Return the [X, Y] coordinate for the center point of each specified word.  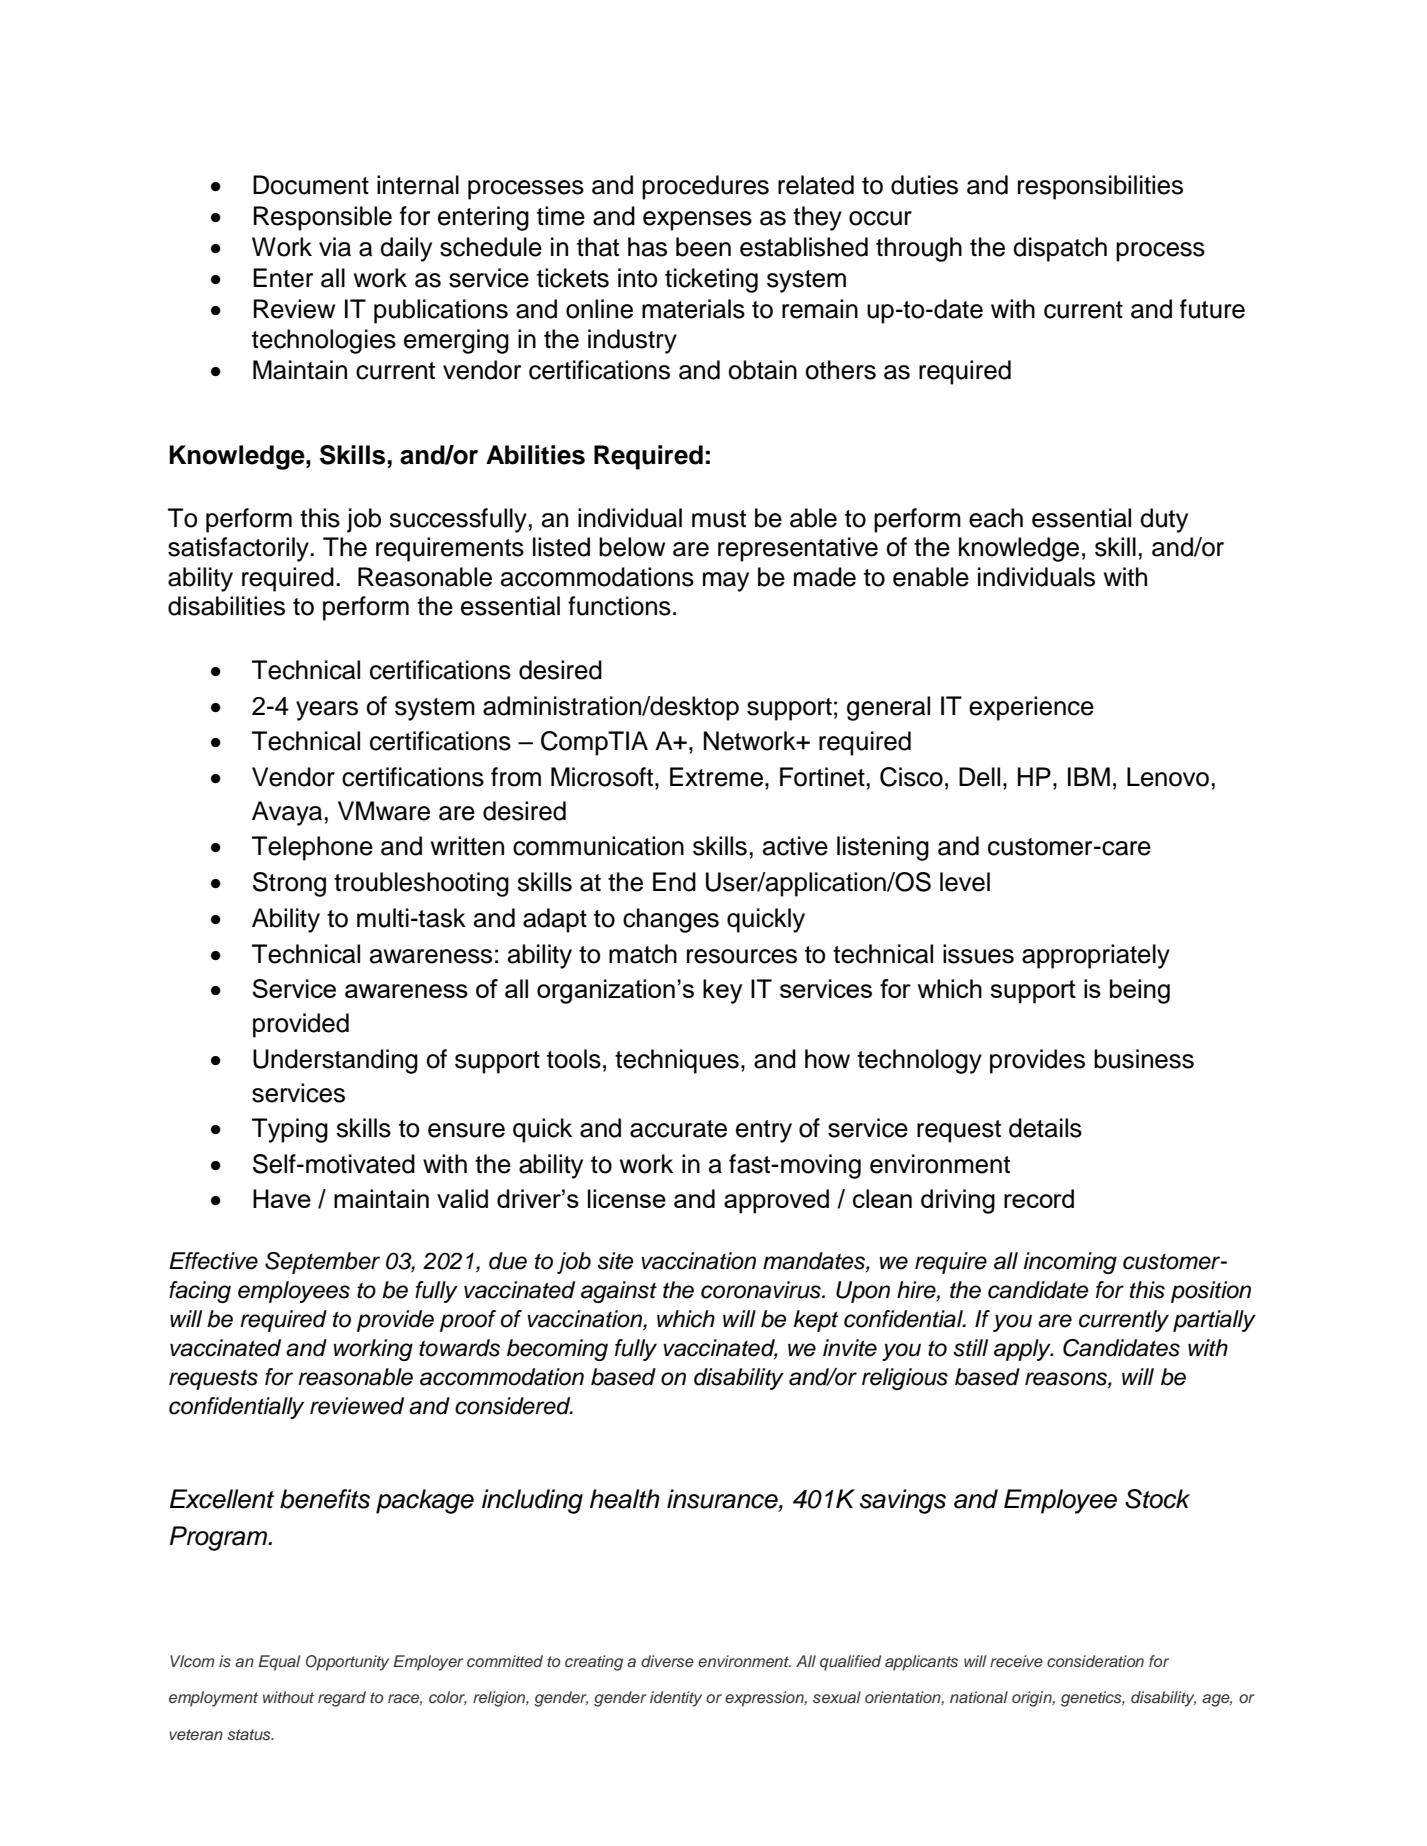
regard [342, 1699]
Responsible [323, 218]
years [327, 711]
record [1039, 1198]
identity [676, 1699]
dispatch [1060, 249]
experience [1031, 708]
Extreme [716, 777]
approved [776, 1201]
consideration [1095, 1661]
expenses [697, 221]
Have [282, 1198]
